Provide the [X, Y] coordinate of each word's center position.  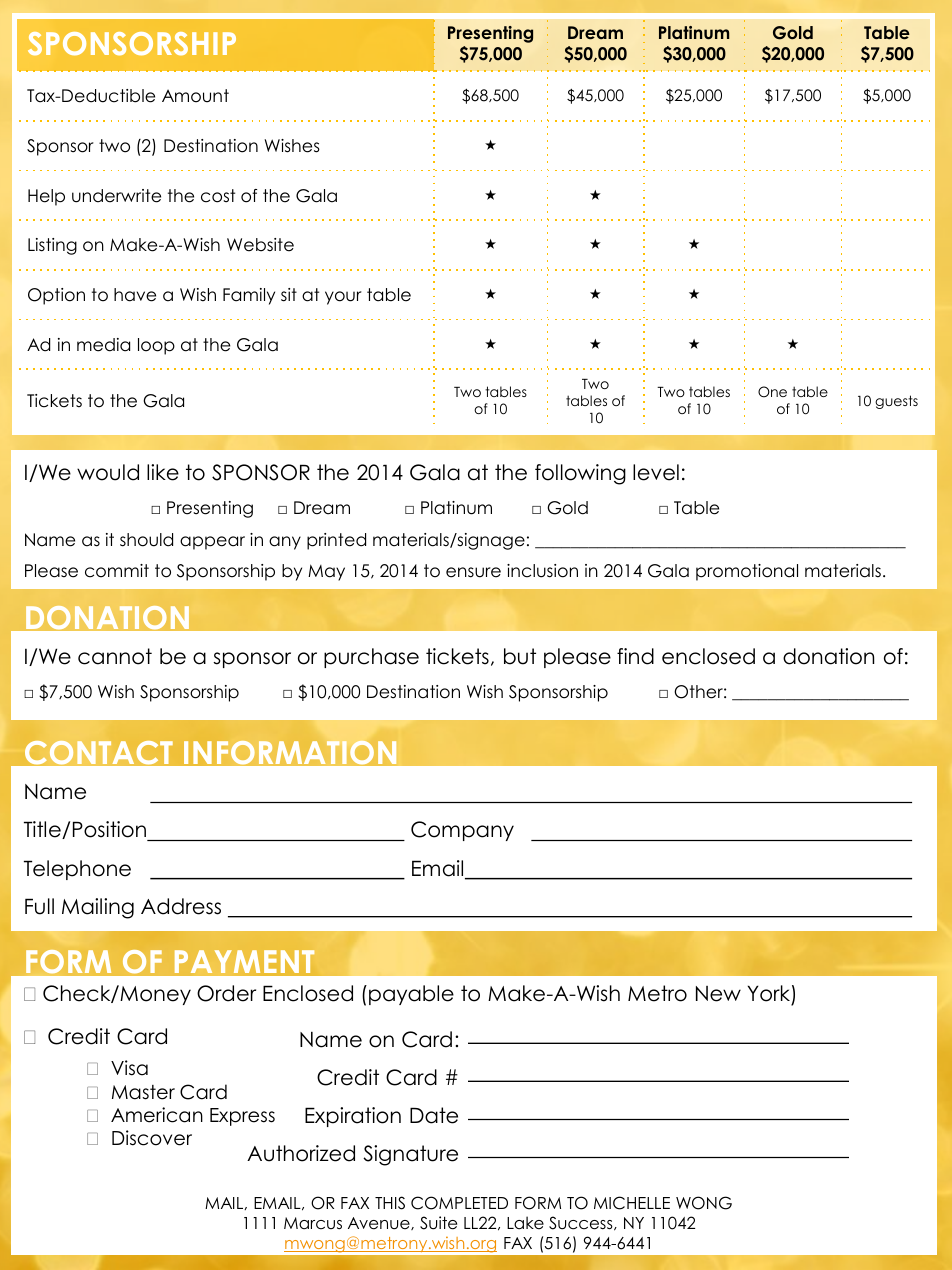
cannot [115, 656]
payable [411, 995]
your [343, 298]
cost [218, 196]
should [146, 540]
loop [156, 346]
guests [896, 402]
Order [226, 993]
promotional [747, 572]
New [718, 994]
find [635, 656]
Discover [152, 1138]
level [656, 472]
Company [462, 831]
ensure [473, 572]
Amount [195, 96]
